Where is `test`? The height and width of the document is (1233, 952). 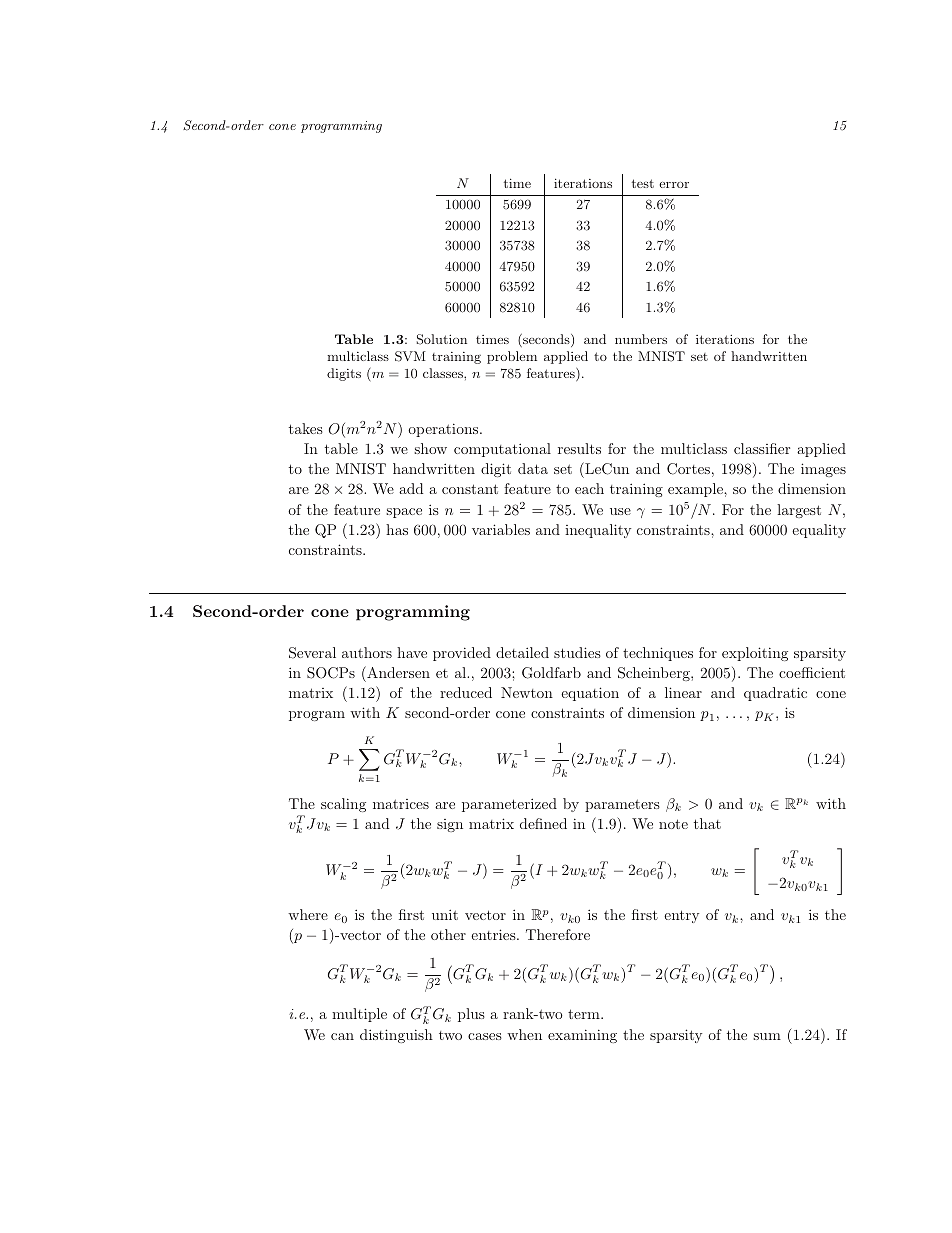
test is located at coordinates (643, 183).
